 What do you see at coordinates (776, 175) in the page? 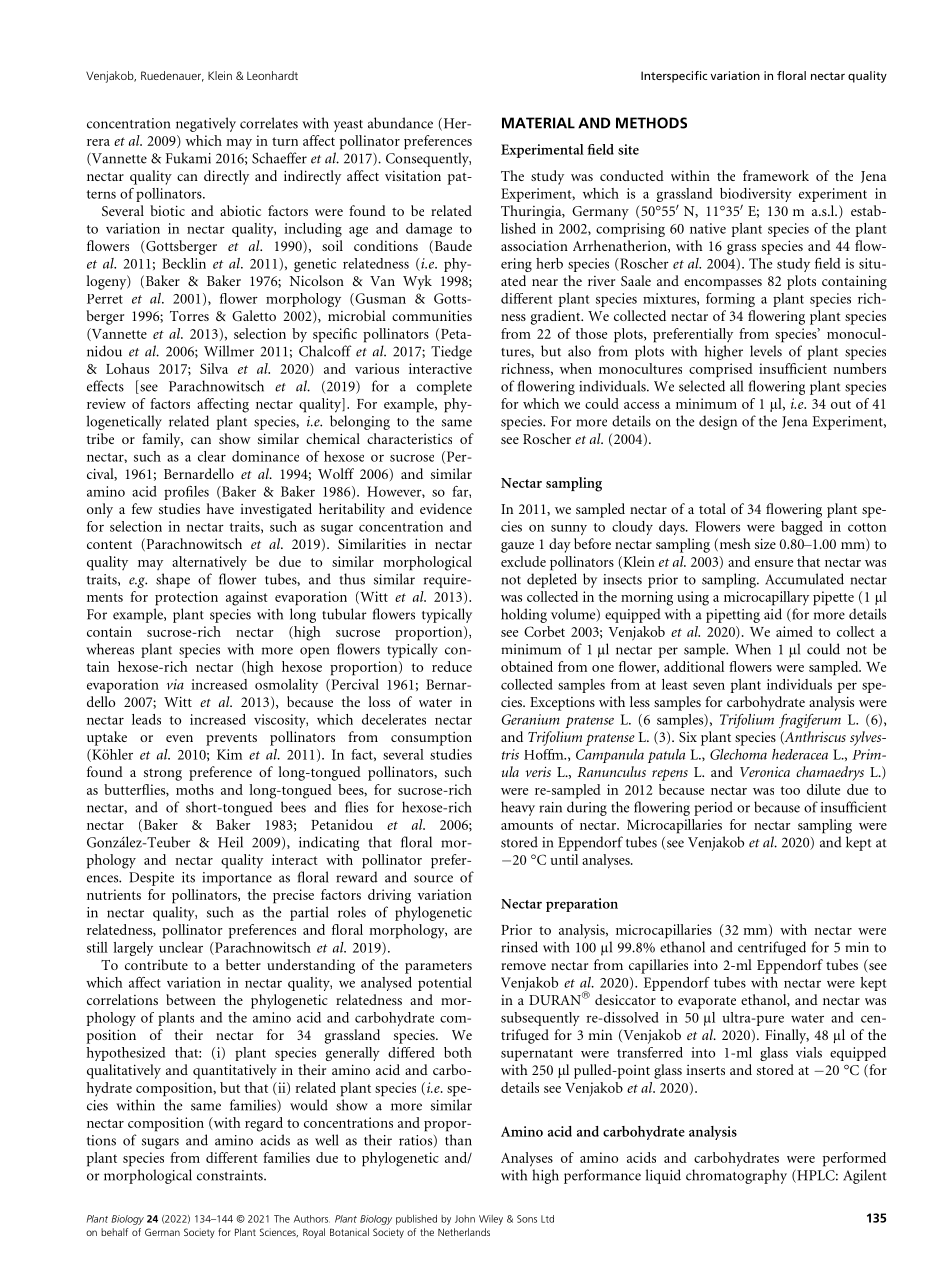
I see `framework` at bounding box center [776, 175].
